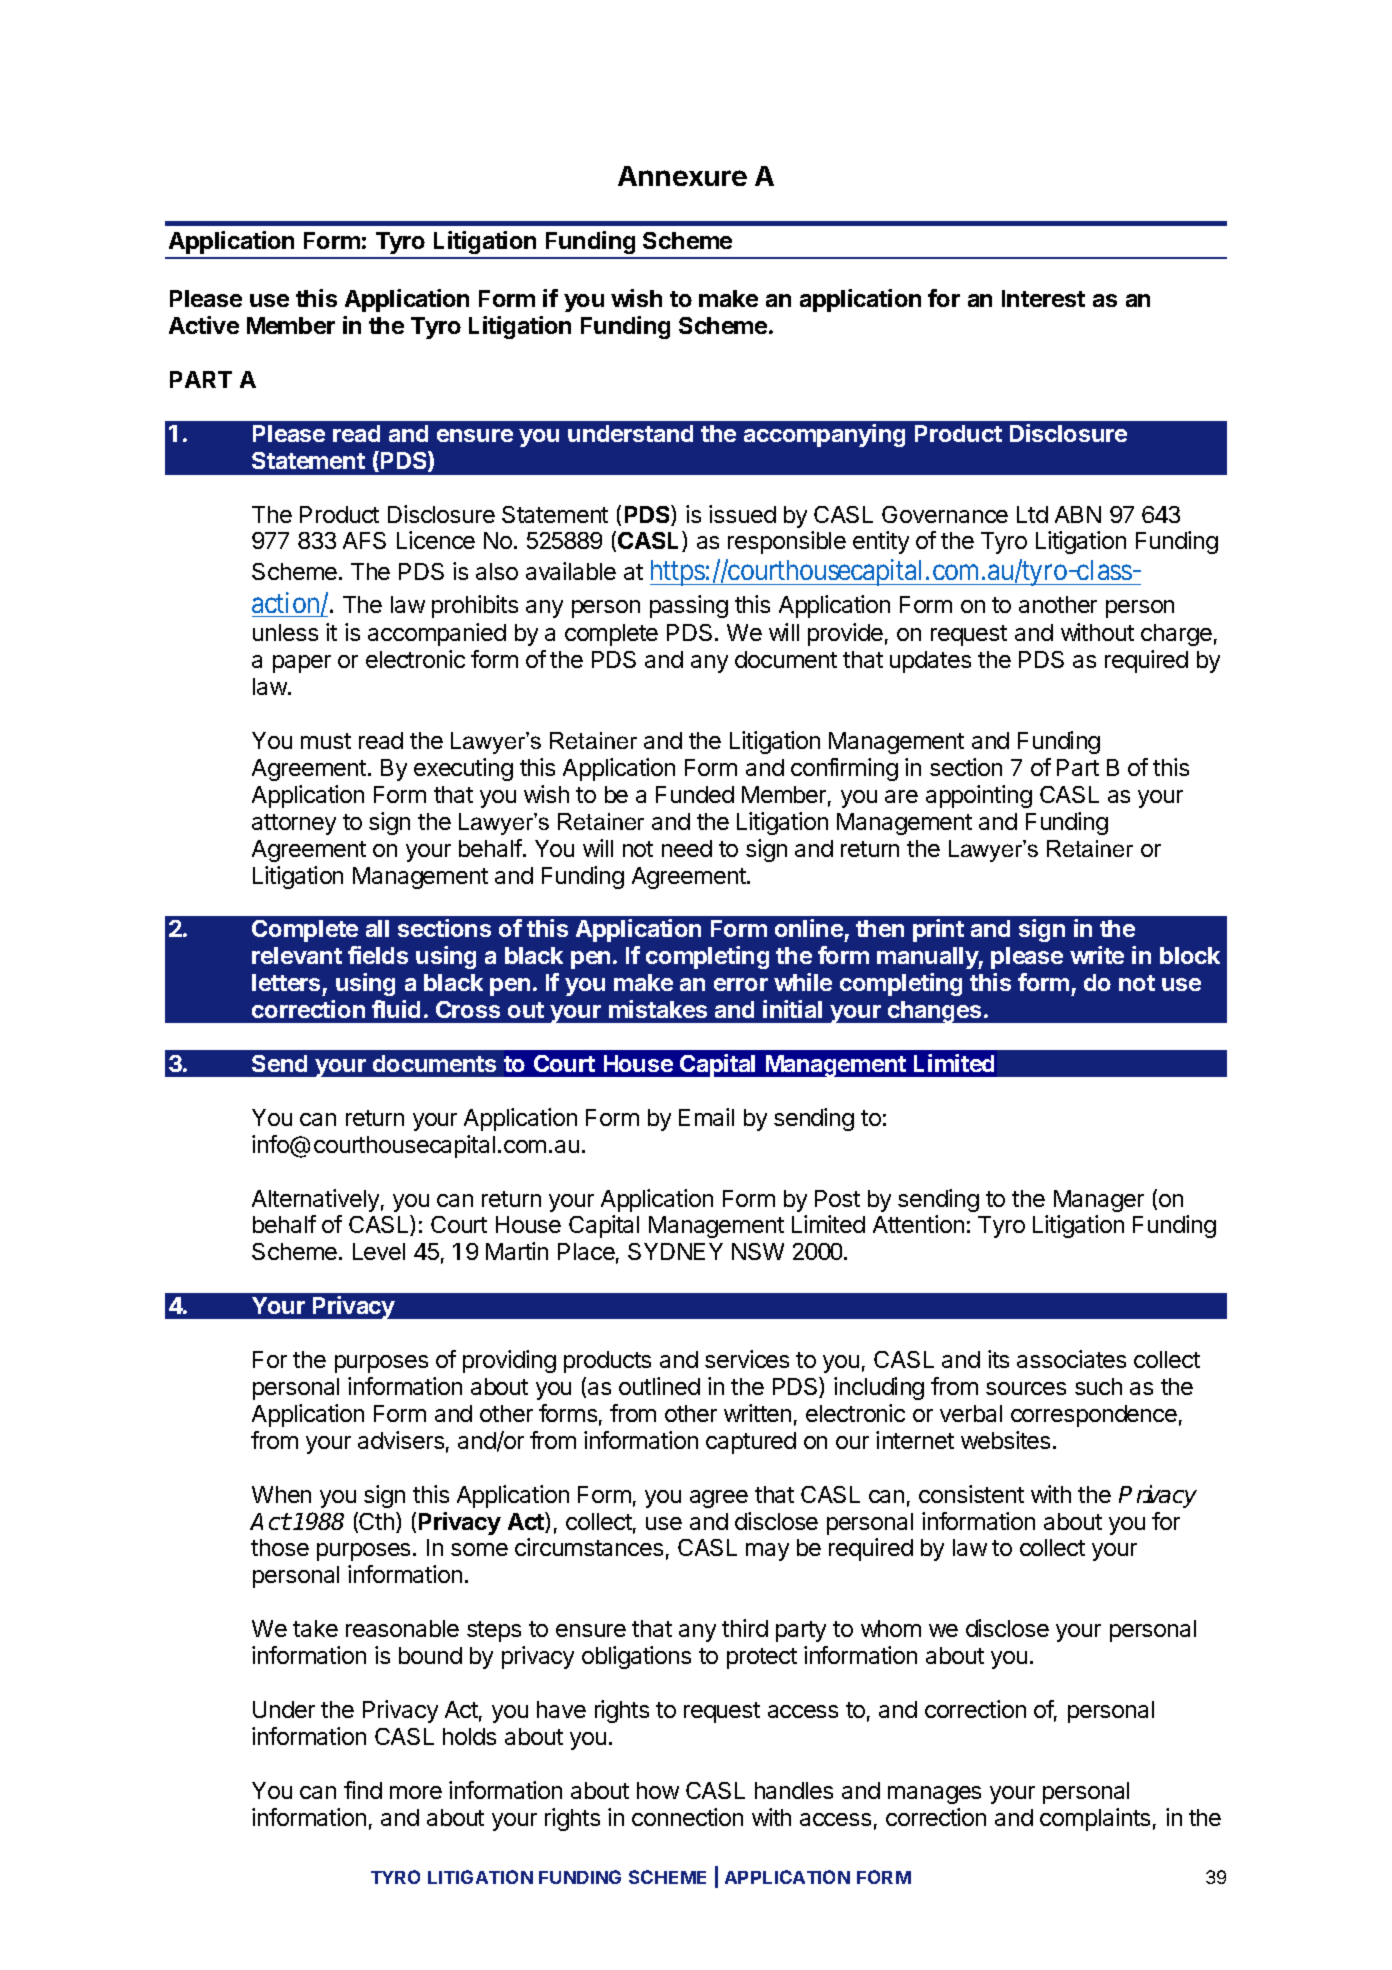 This document has height=1970, width=1392. What do you see at coordinates (824, 435) in the document?
I see `accompanying` at bounding box center [824, 435].
